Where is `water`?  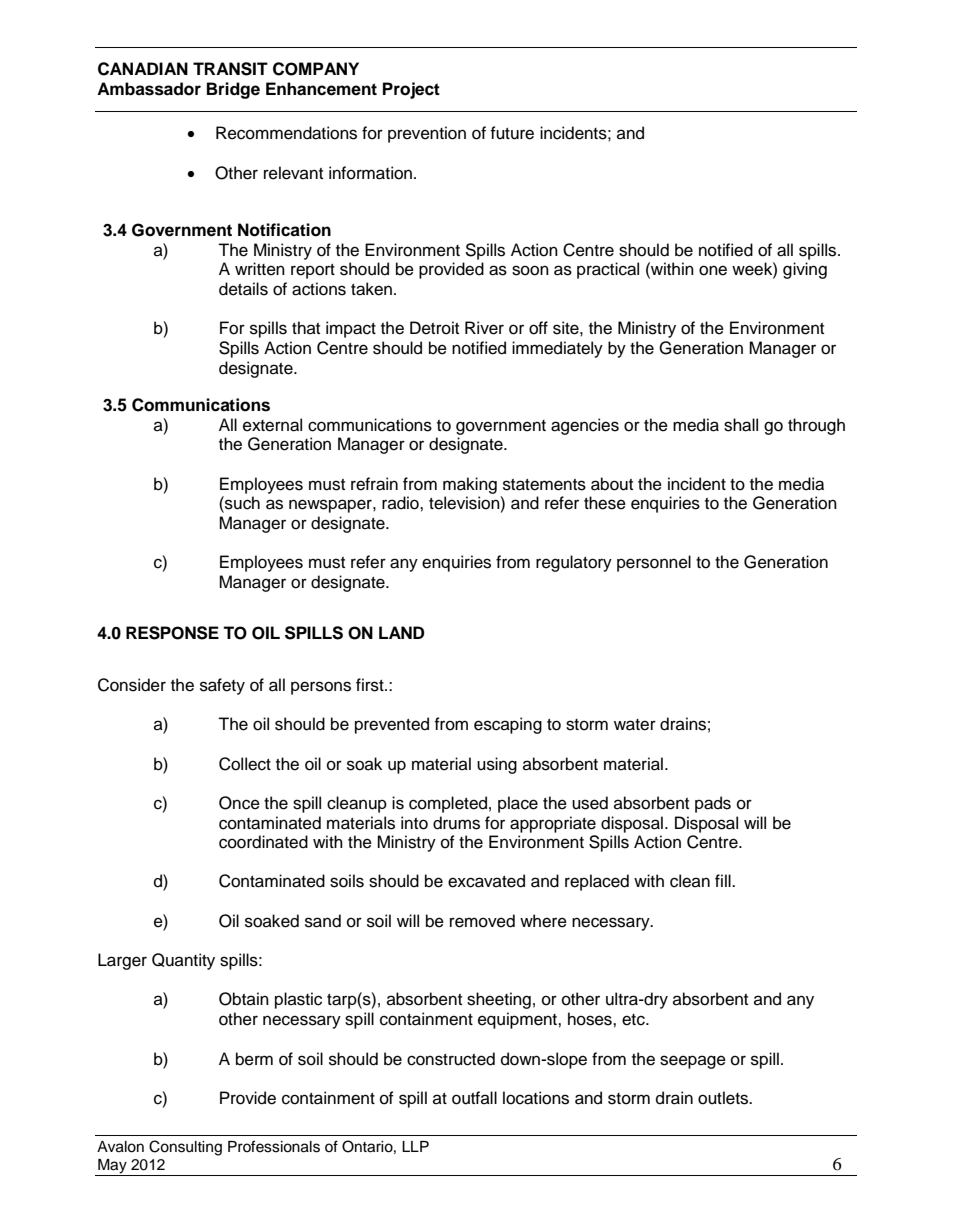
water is located at coordinates (635, 725).
